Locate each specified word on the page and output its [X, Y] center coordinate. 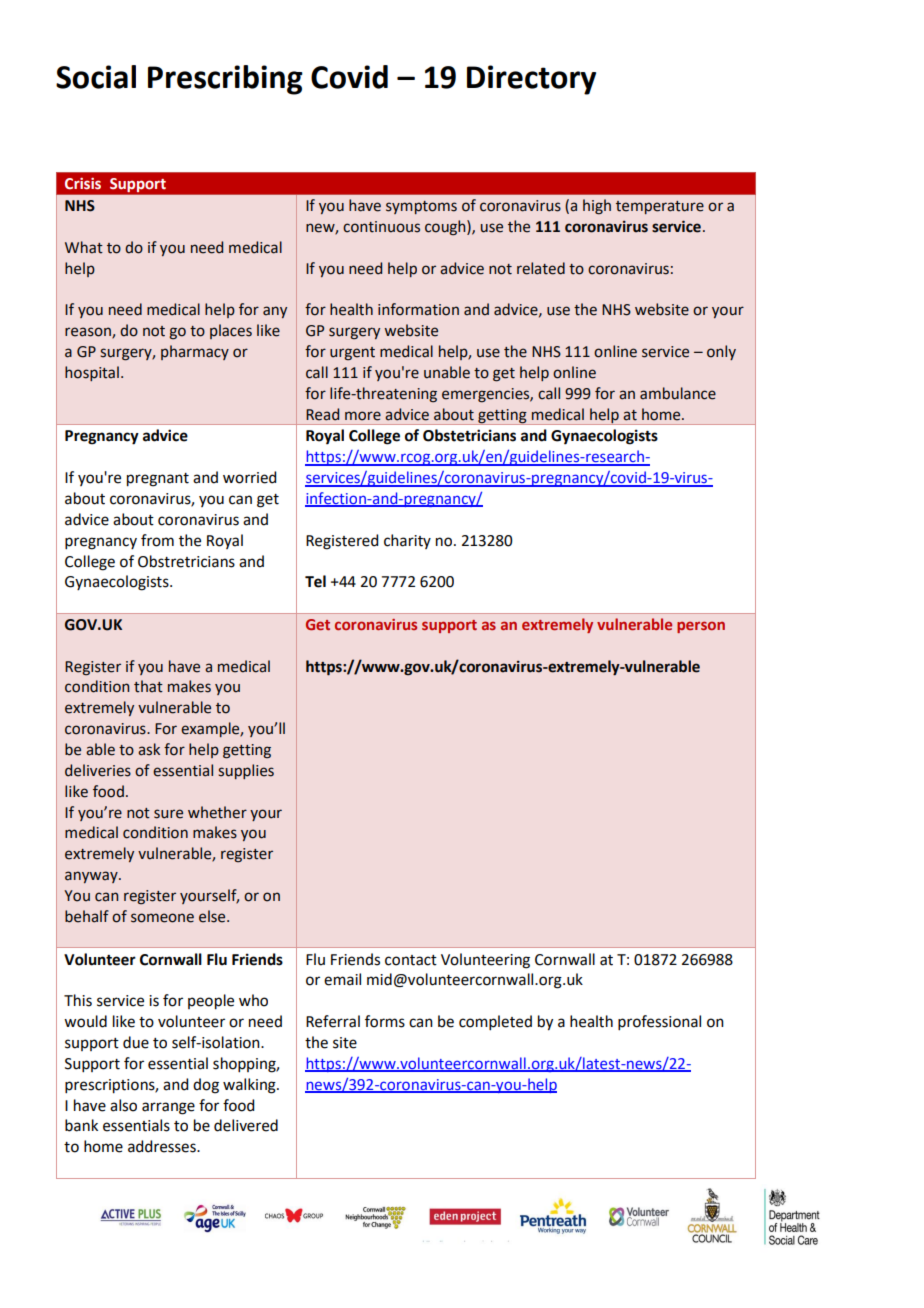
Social [96, 77]
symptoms [421, 207]
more [363, 416]
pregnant [158, 480]
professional [659, 1022]
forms [385, 1021]
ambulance [678, 393]
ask [149, 749]
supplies [246, 771]
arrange [168, 1108]
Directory [531, 80]
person [701, 627]
